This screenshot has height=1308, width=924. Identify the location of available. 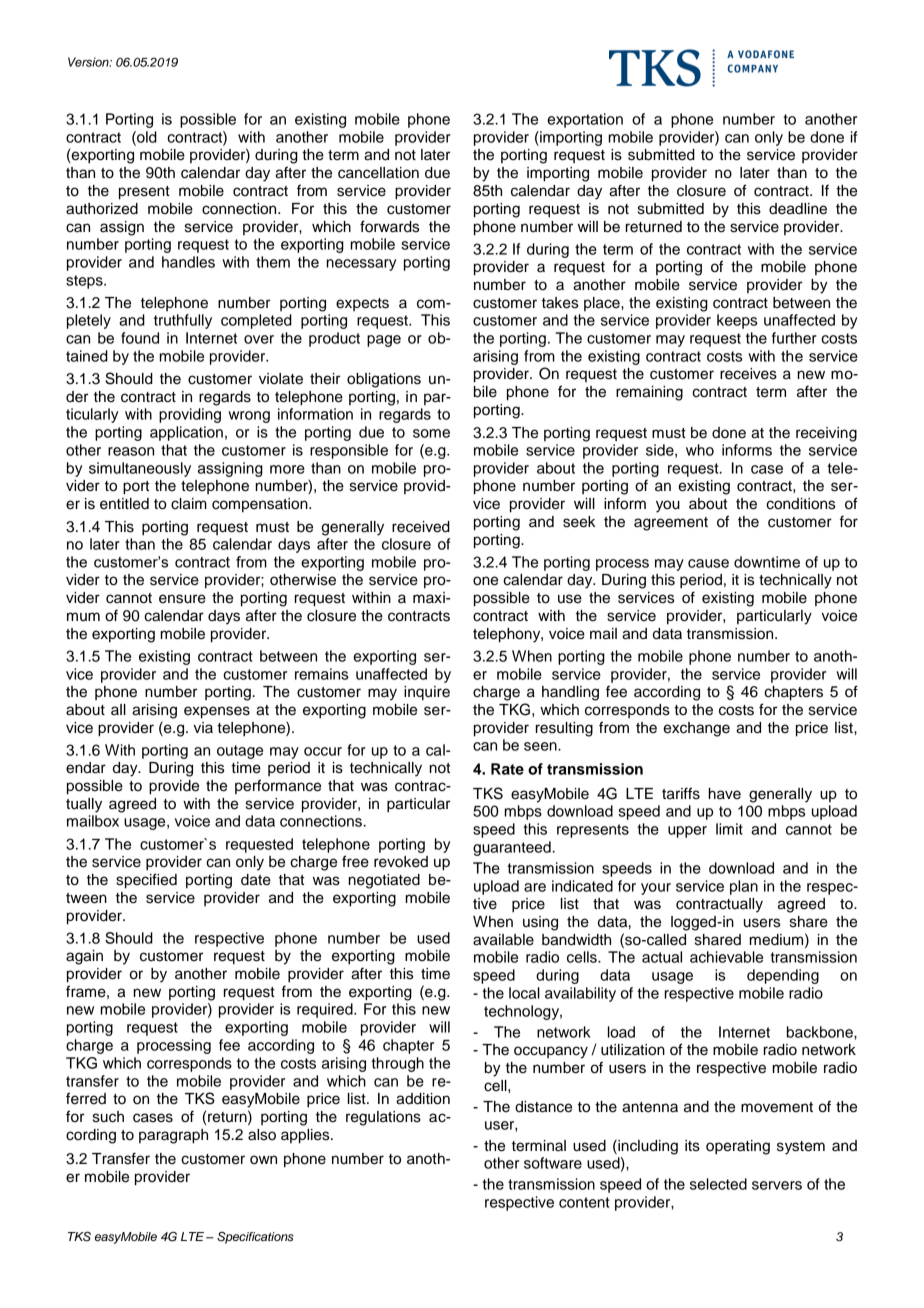
(503, 940).
